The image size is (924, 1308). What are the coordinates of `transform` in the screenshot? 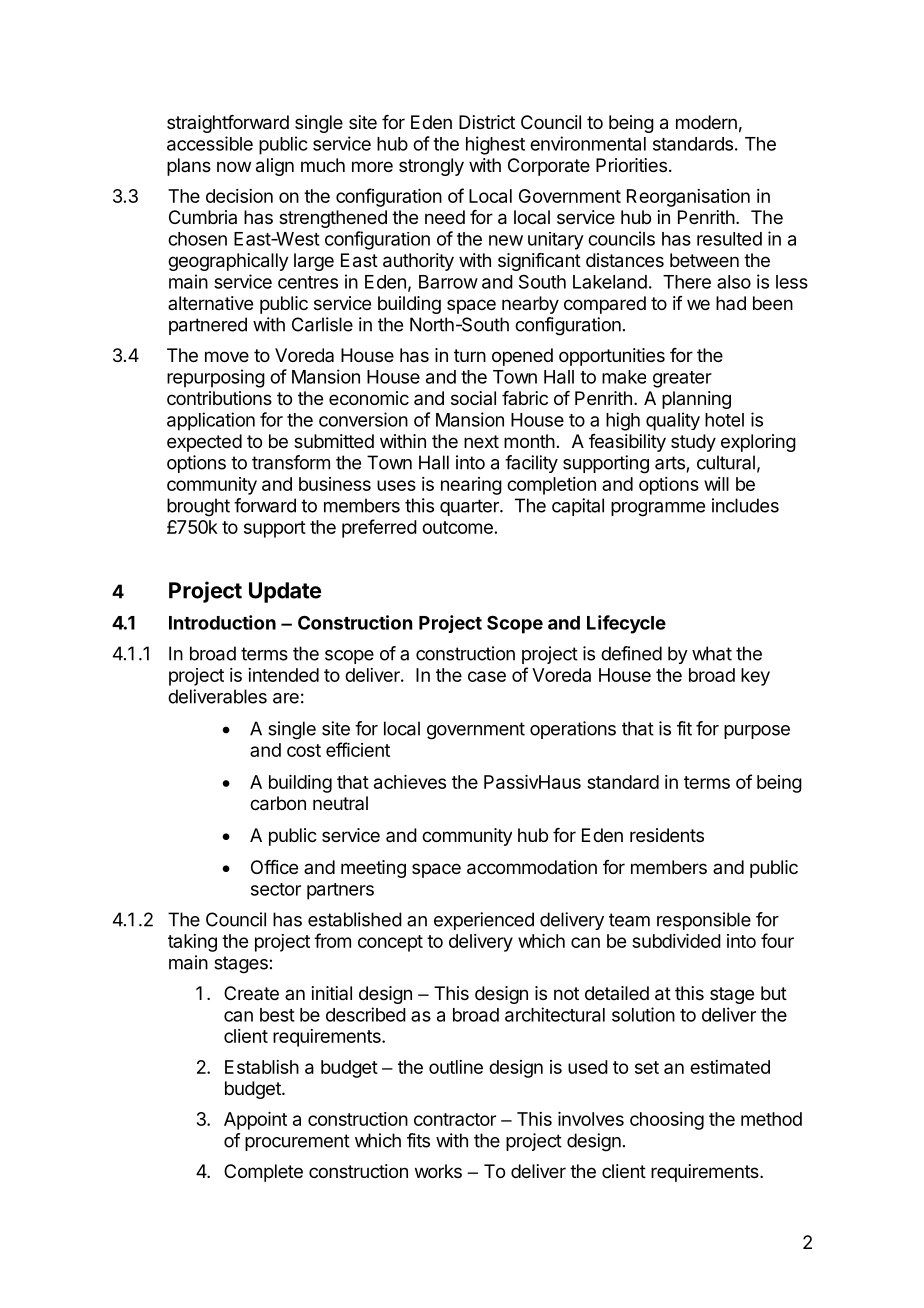 It's located at (291, 462).
